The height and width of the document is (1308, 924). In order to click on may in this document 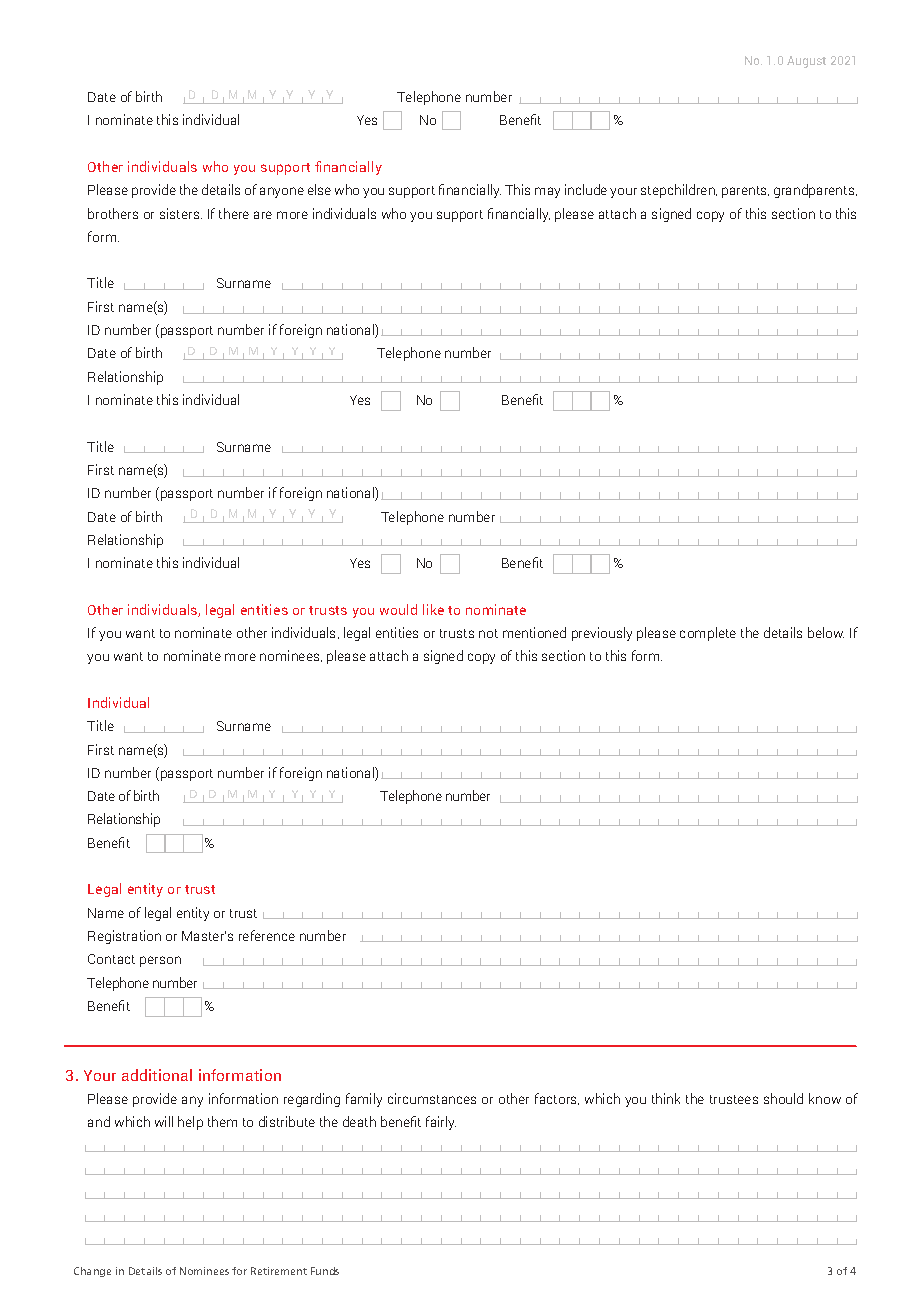, I will do `click(547, 192)`.
